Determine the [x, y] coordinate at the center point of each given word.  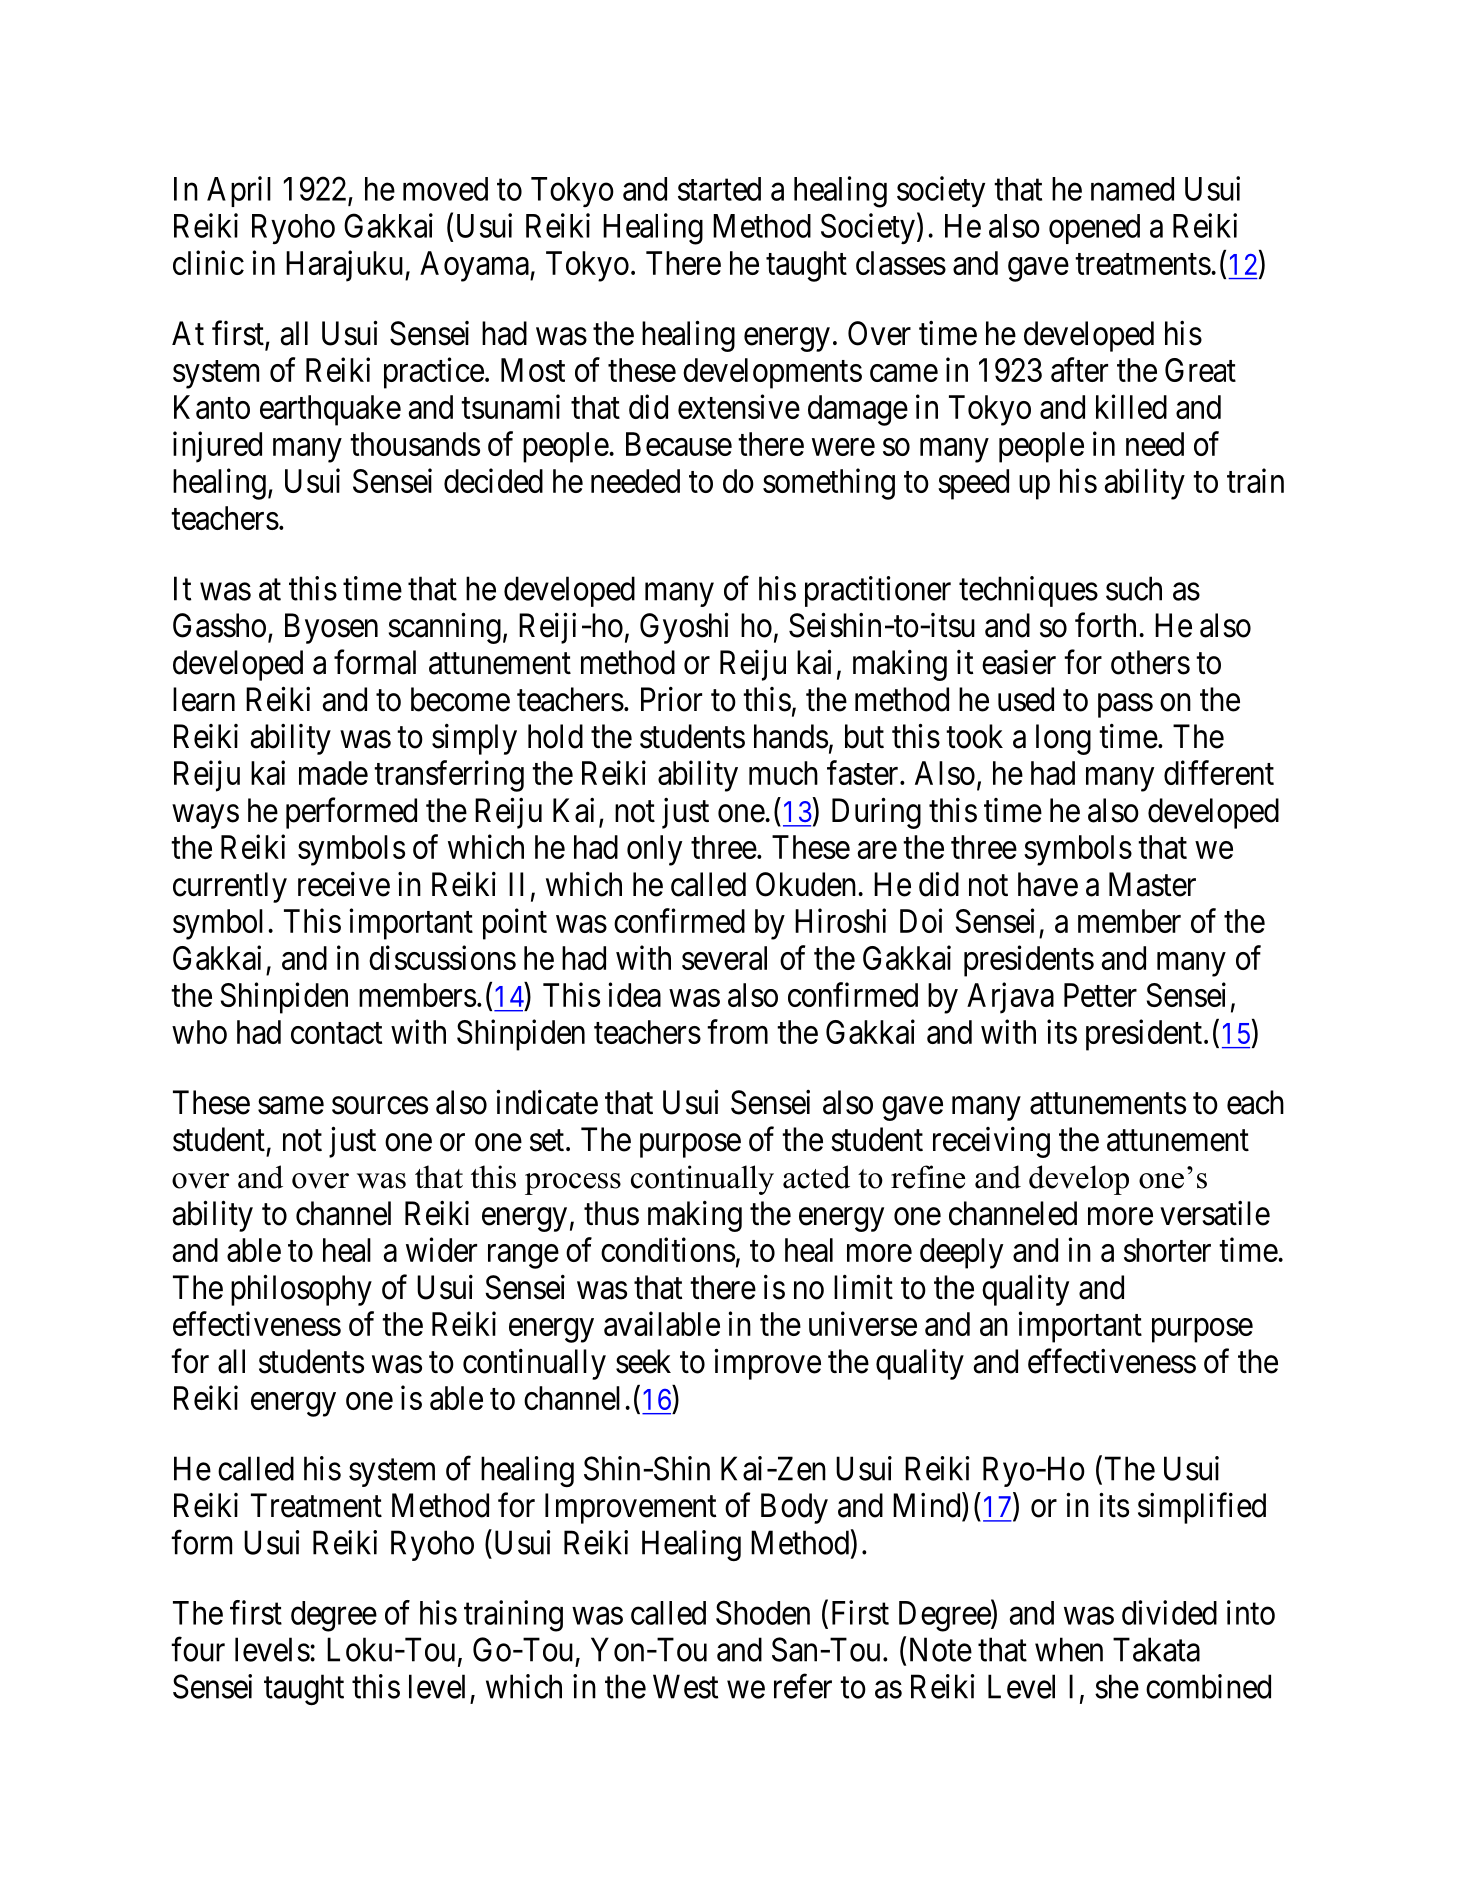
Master [1152, 884]
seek [643, 1361]
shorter [1167, 1250]
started [719, 189]
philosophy [301, 1290]
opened [1094, 229]
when [1069, 1649]
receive [344, 884]
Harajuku [346, 266]
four [198, 1649]
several [724, 958]
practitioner [878, 591]
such [1134, 588]
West [685, 1686]
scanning [444, 628]
